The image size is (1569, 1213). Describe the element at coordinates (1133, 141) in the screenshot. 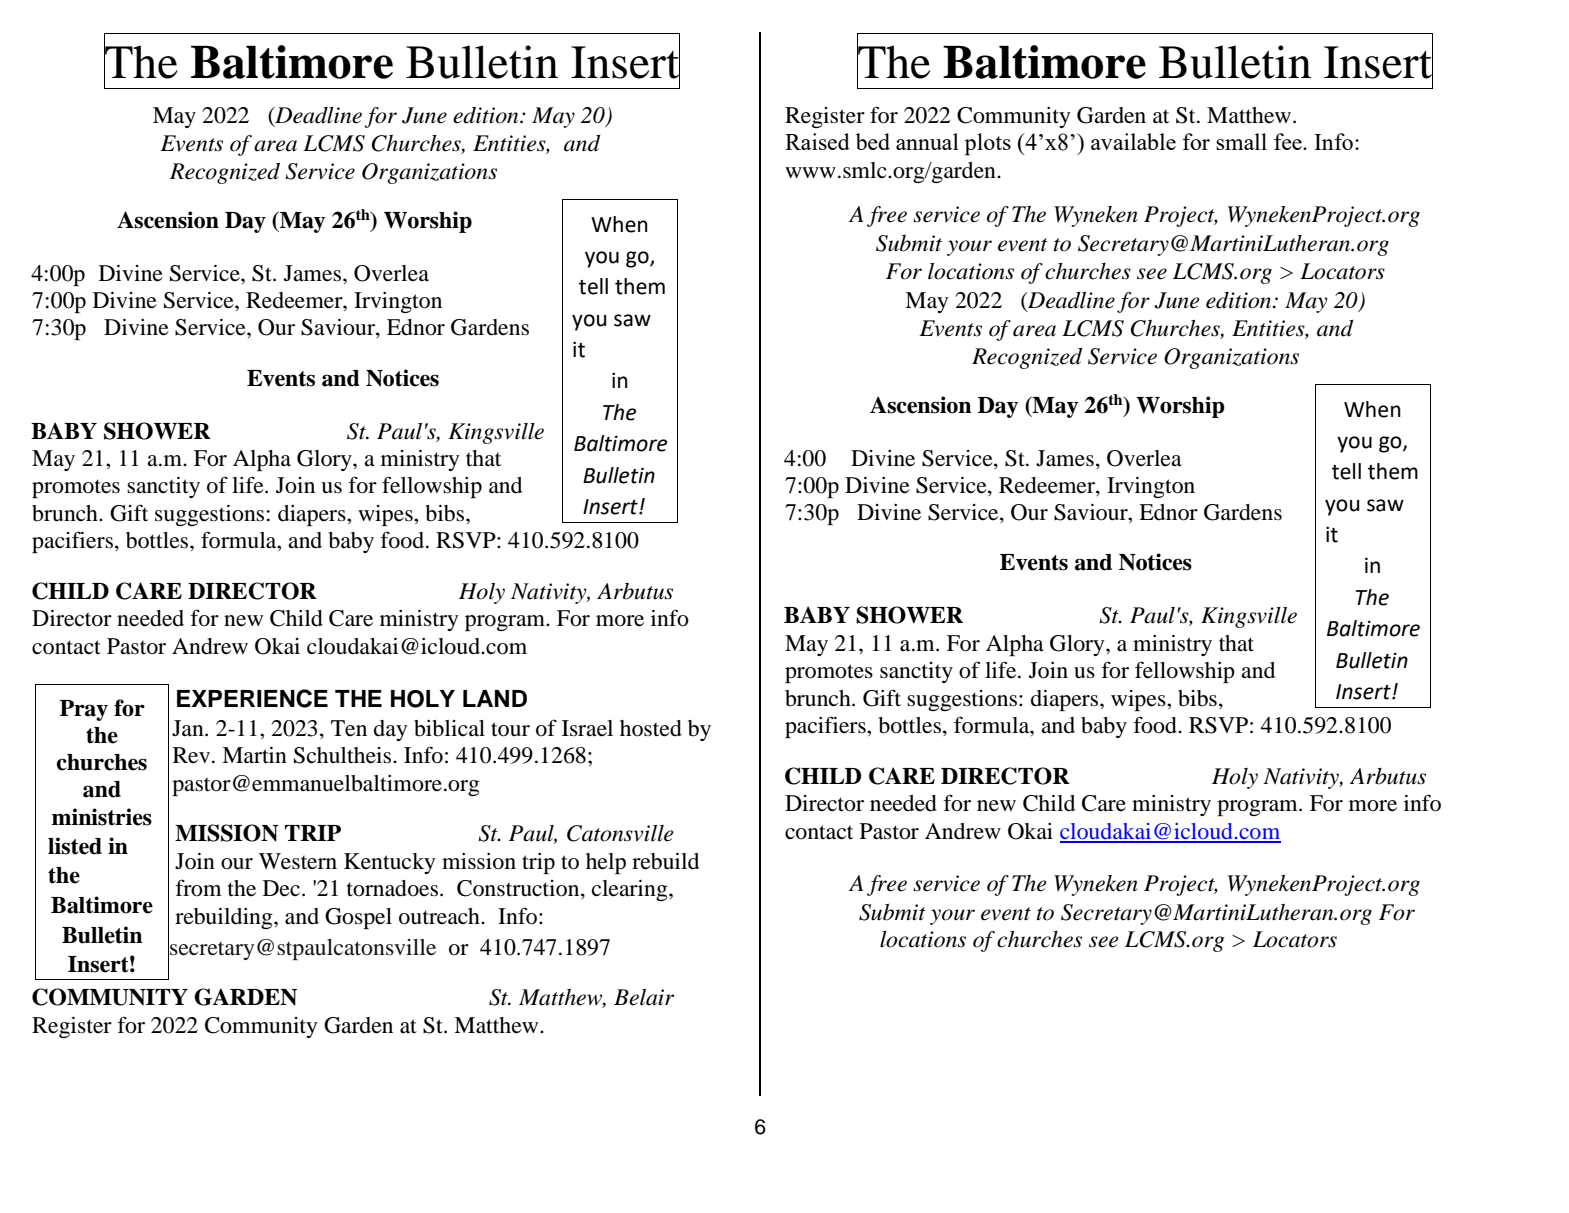

I see `available` at that location.
